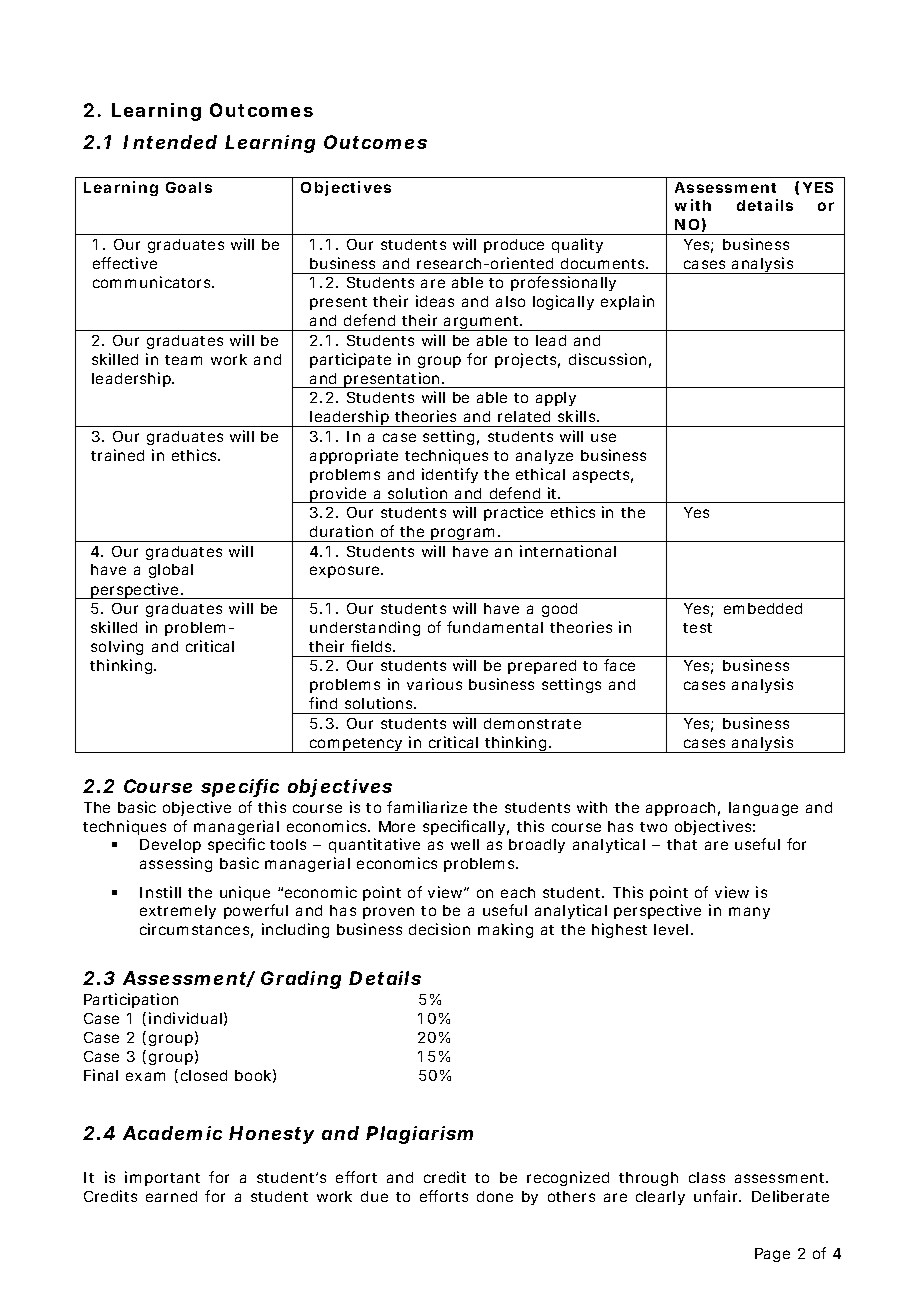 The width and height of the image is (924, 1308). What do you see at coordinates (439, 929) in the image?
I see `decision` at bounding box center [439, 929].
